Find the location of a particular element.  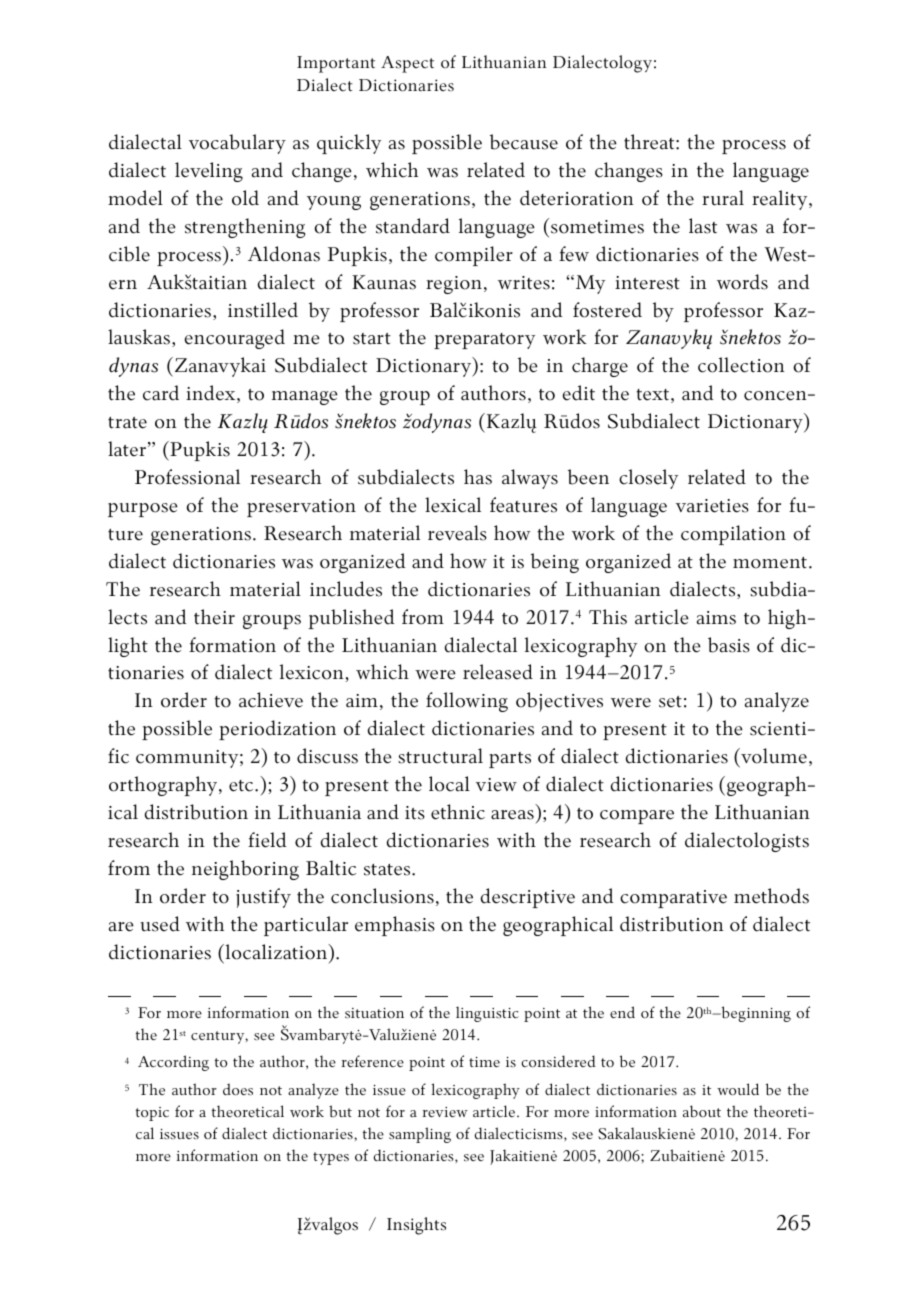

preparatory is located at coordinates (484, 341).
